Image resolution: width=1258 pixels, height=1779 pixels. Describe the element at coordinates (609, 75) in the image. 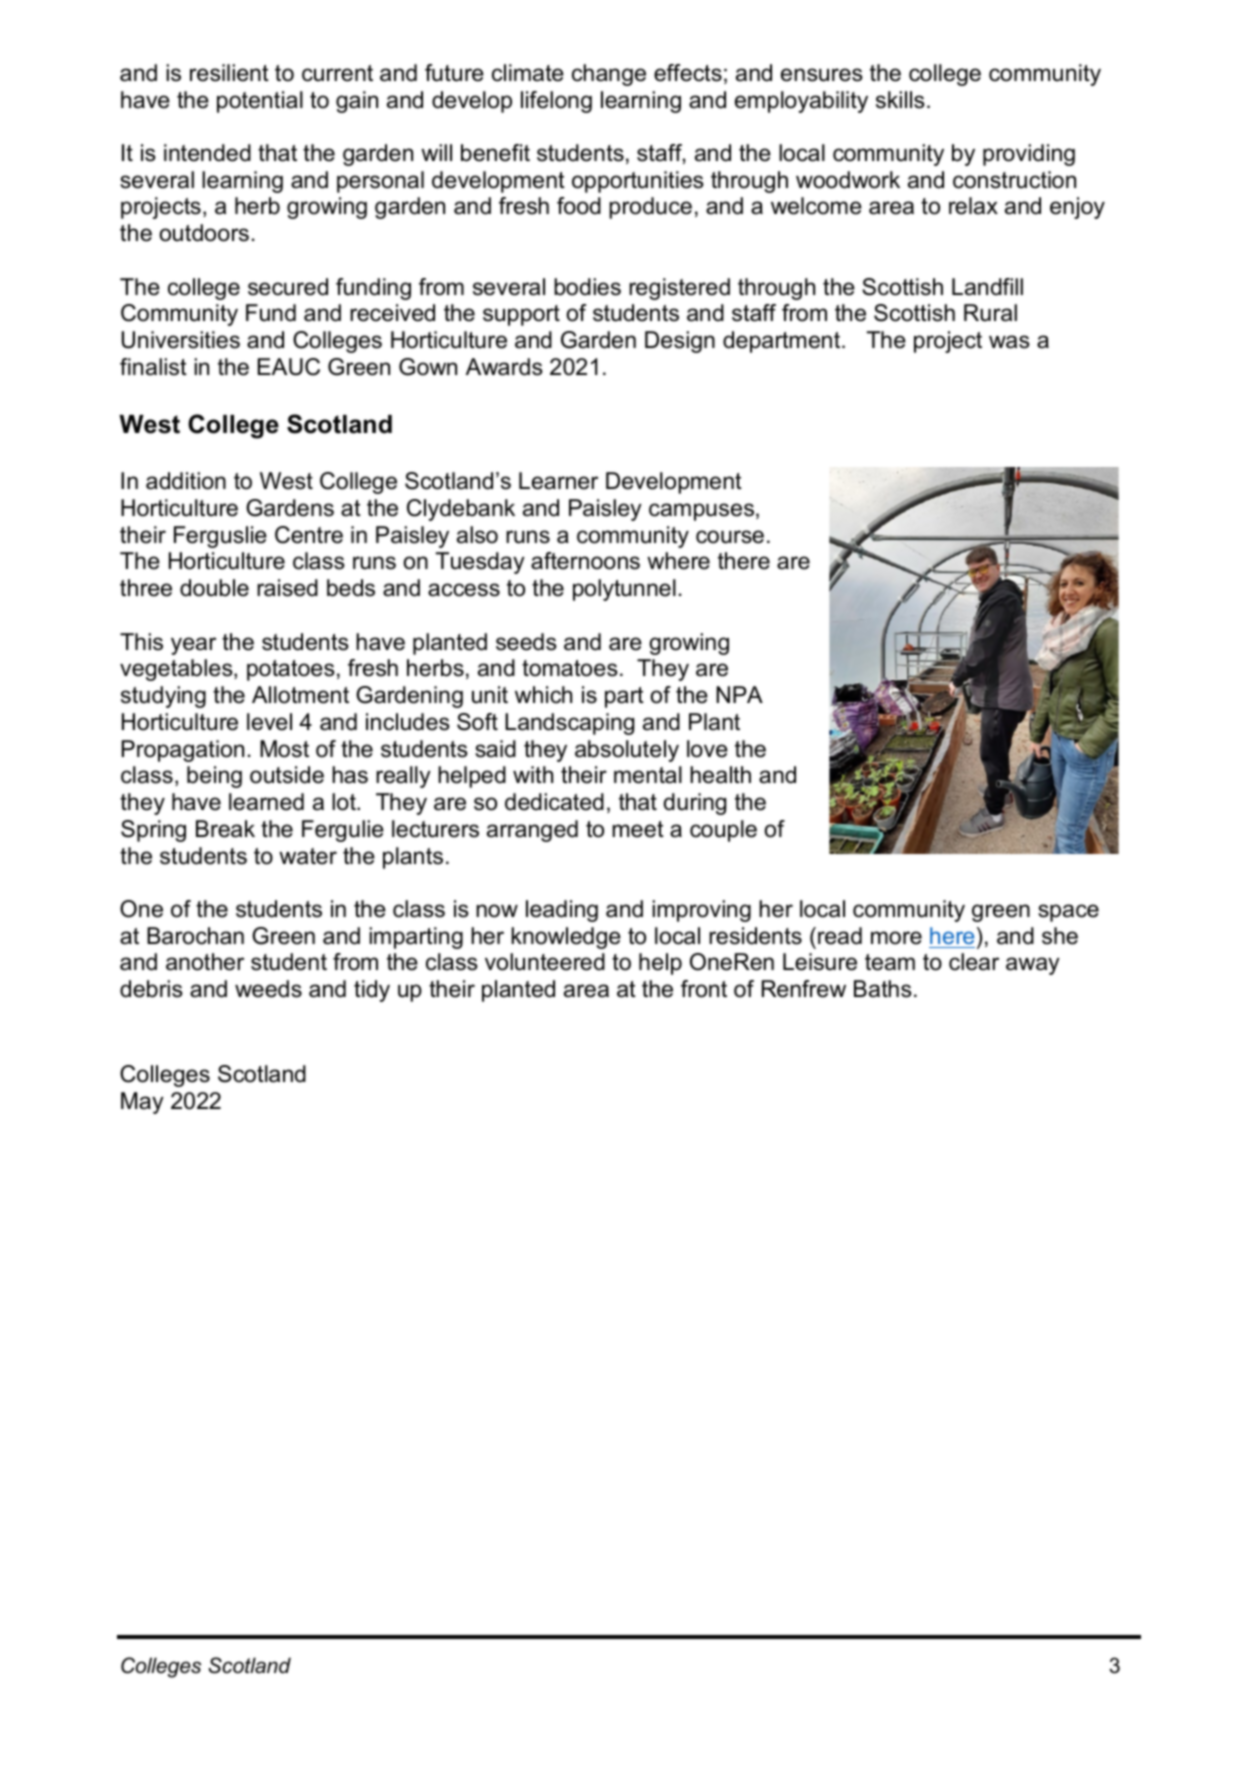

I see `change` at that location.
